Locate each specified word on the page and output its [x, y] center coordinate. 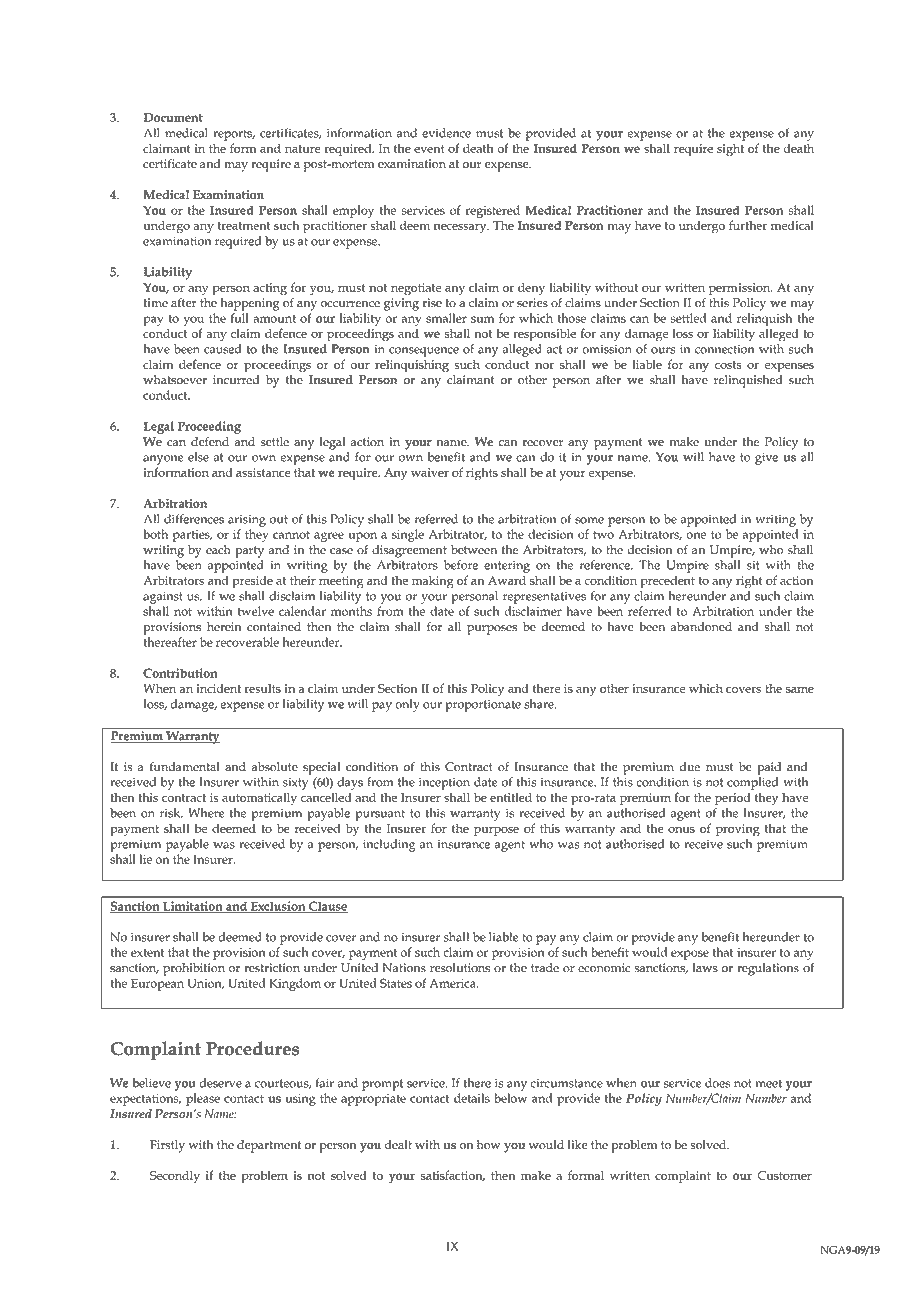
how [489, 1145]
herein [224, 627]
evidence [446, 133]
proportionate [483, 705]
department [269, 1146]
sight [730, 150]
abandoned [701, 627]
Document [173, 117]
